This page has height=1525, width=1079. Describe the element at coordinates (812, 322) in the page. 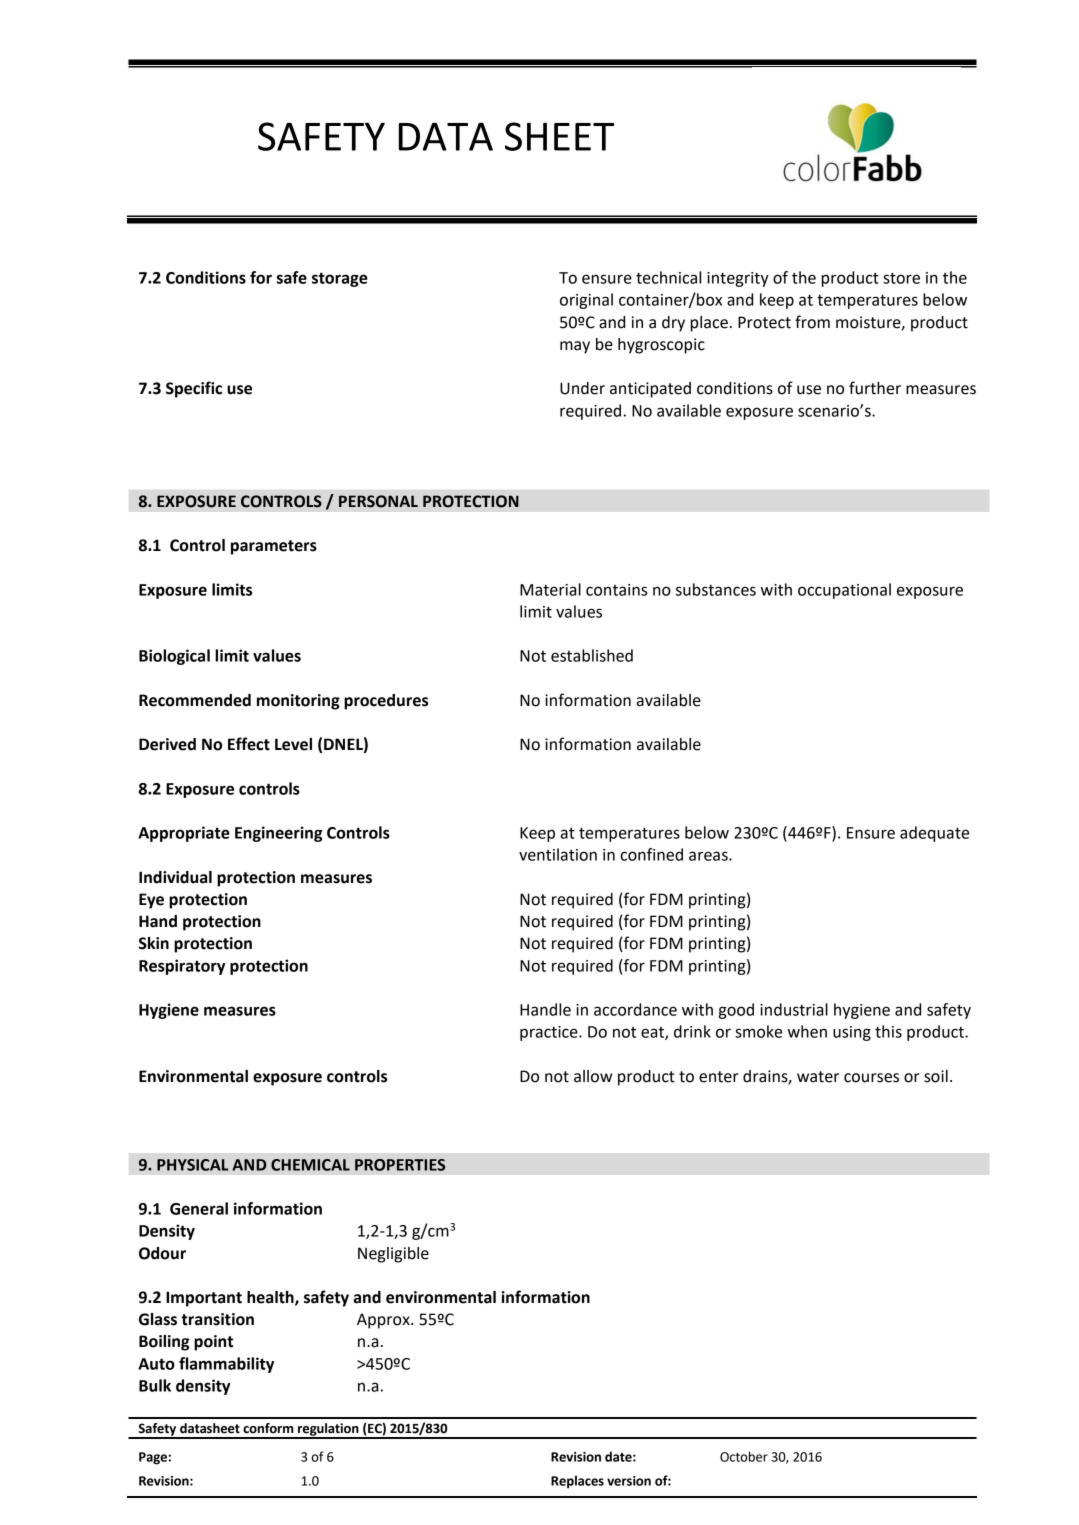

I see `from` at that location.
